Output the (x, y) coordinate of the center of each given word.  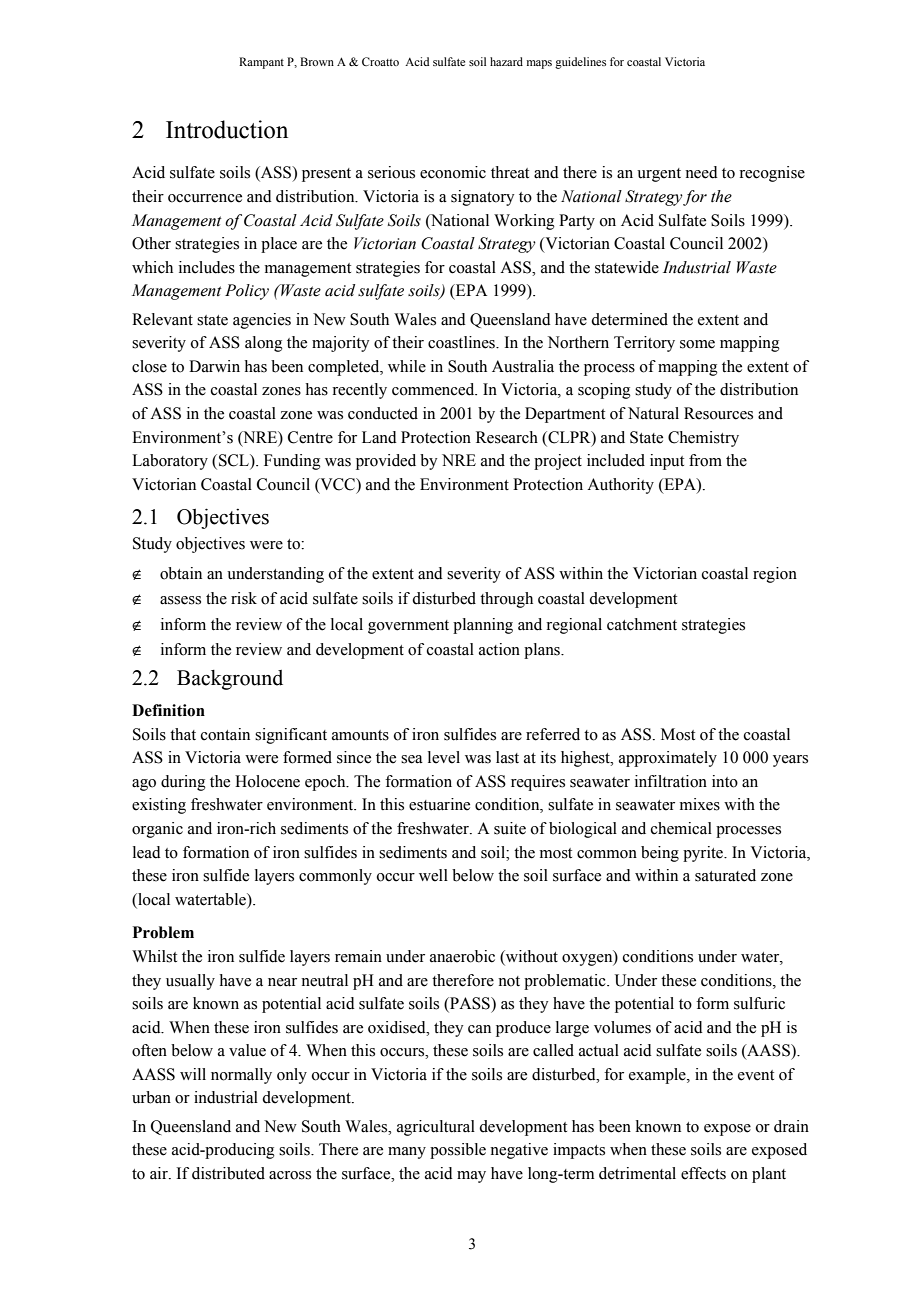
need (701, 172)
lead (147, 852)
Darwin (214, 366)
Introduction (227, 129)
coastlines (462, 342)
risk (244, 598)
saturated (725, 875)
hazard (506, 61)
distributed (228, 1173)
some (697, 344)
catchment (642, 624)
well (433, 875)
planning (483, 626)
